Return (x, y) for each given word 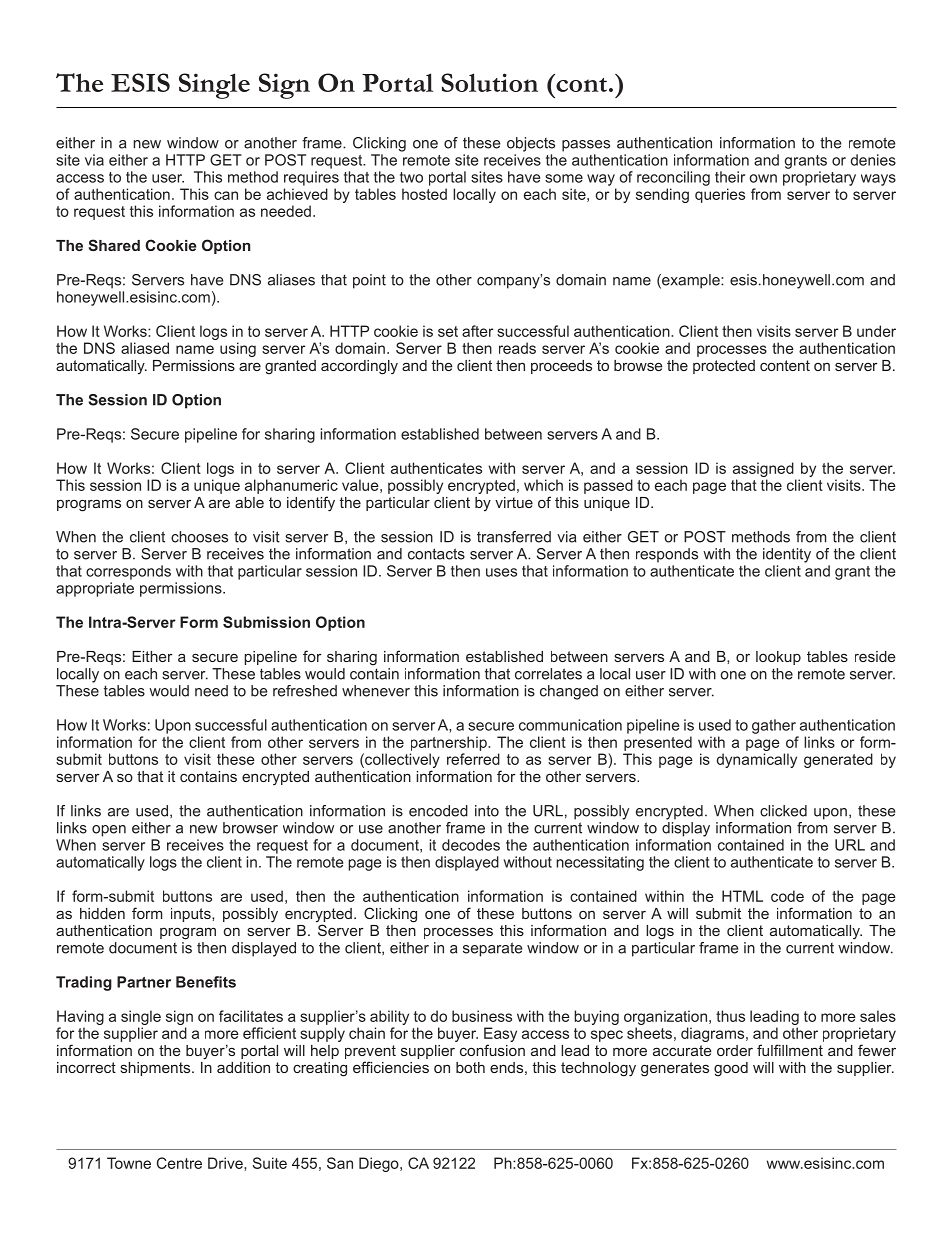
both (470, 1067)
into (487, 811)
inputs (192, 915)
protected (724, 367)
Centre (179, 1163)
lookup (778, 658)
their (730, 177)
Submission (266, 622)
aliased (145, 348)
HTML (742, 896)
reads (517, 348)
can (226, 195)
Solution (489, 82)
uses (501, 572)
